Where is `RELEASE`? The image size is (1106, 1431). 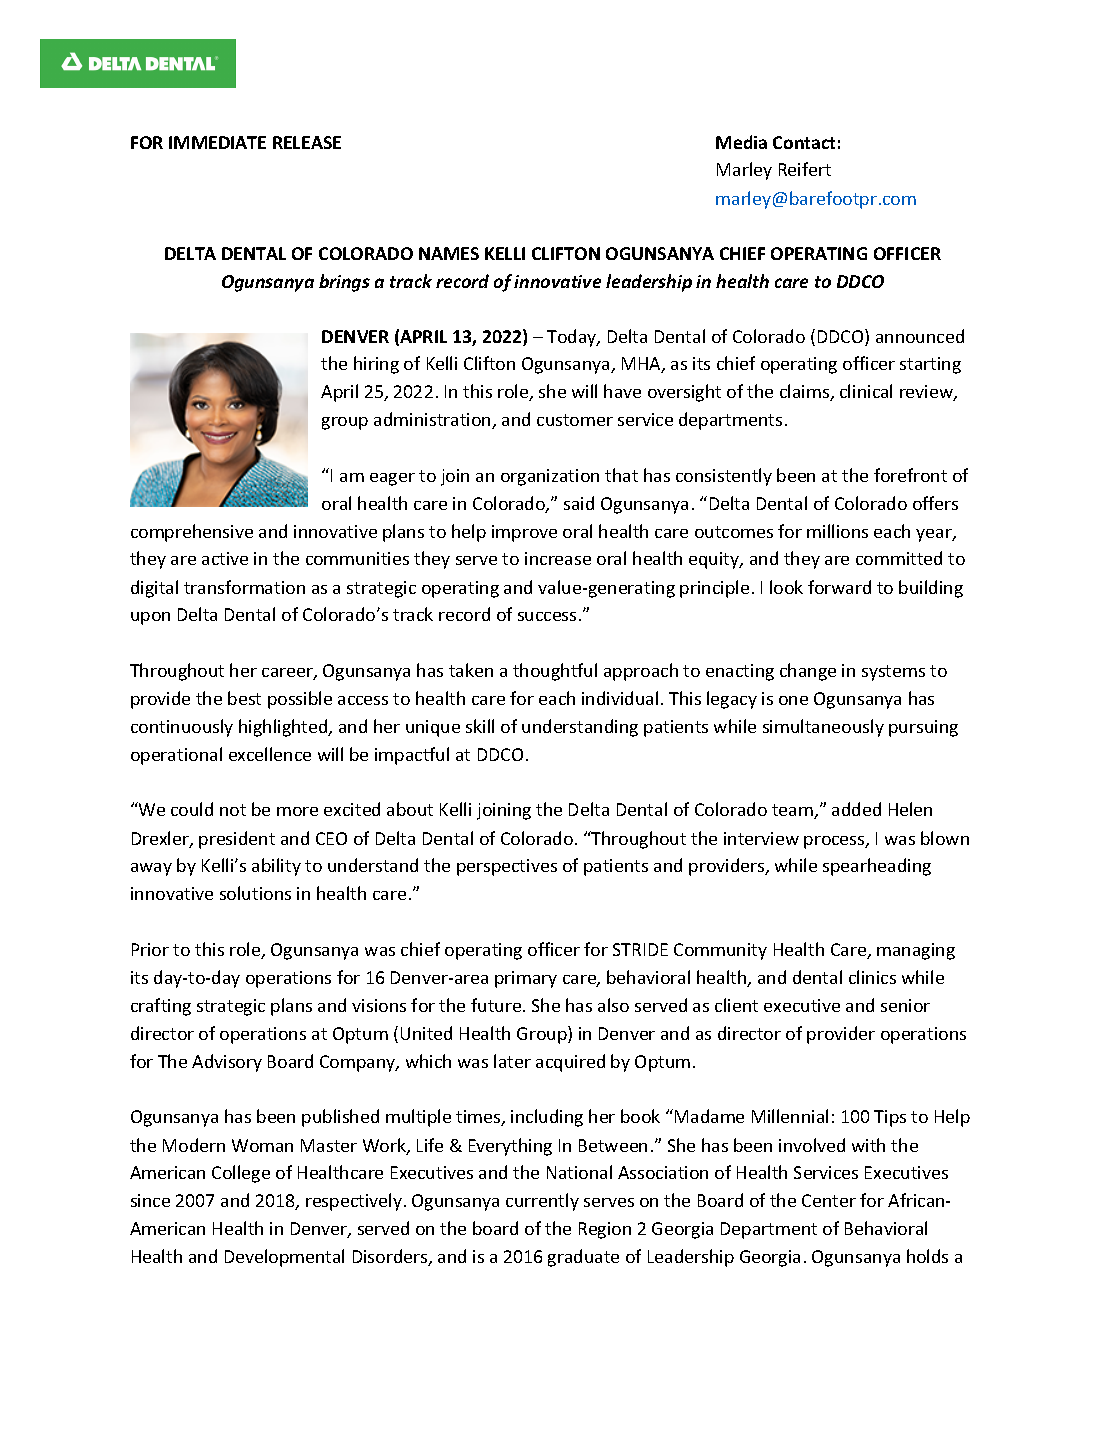
RELEASE is located at coordinates (307, 142).
